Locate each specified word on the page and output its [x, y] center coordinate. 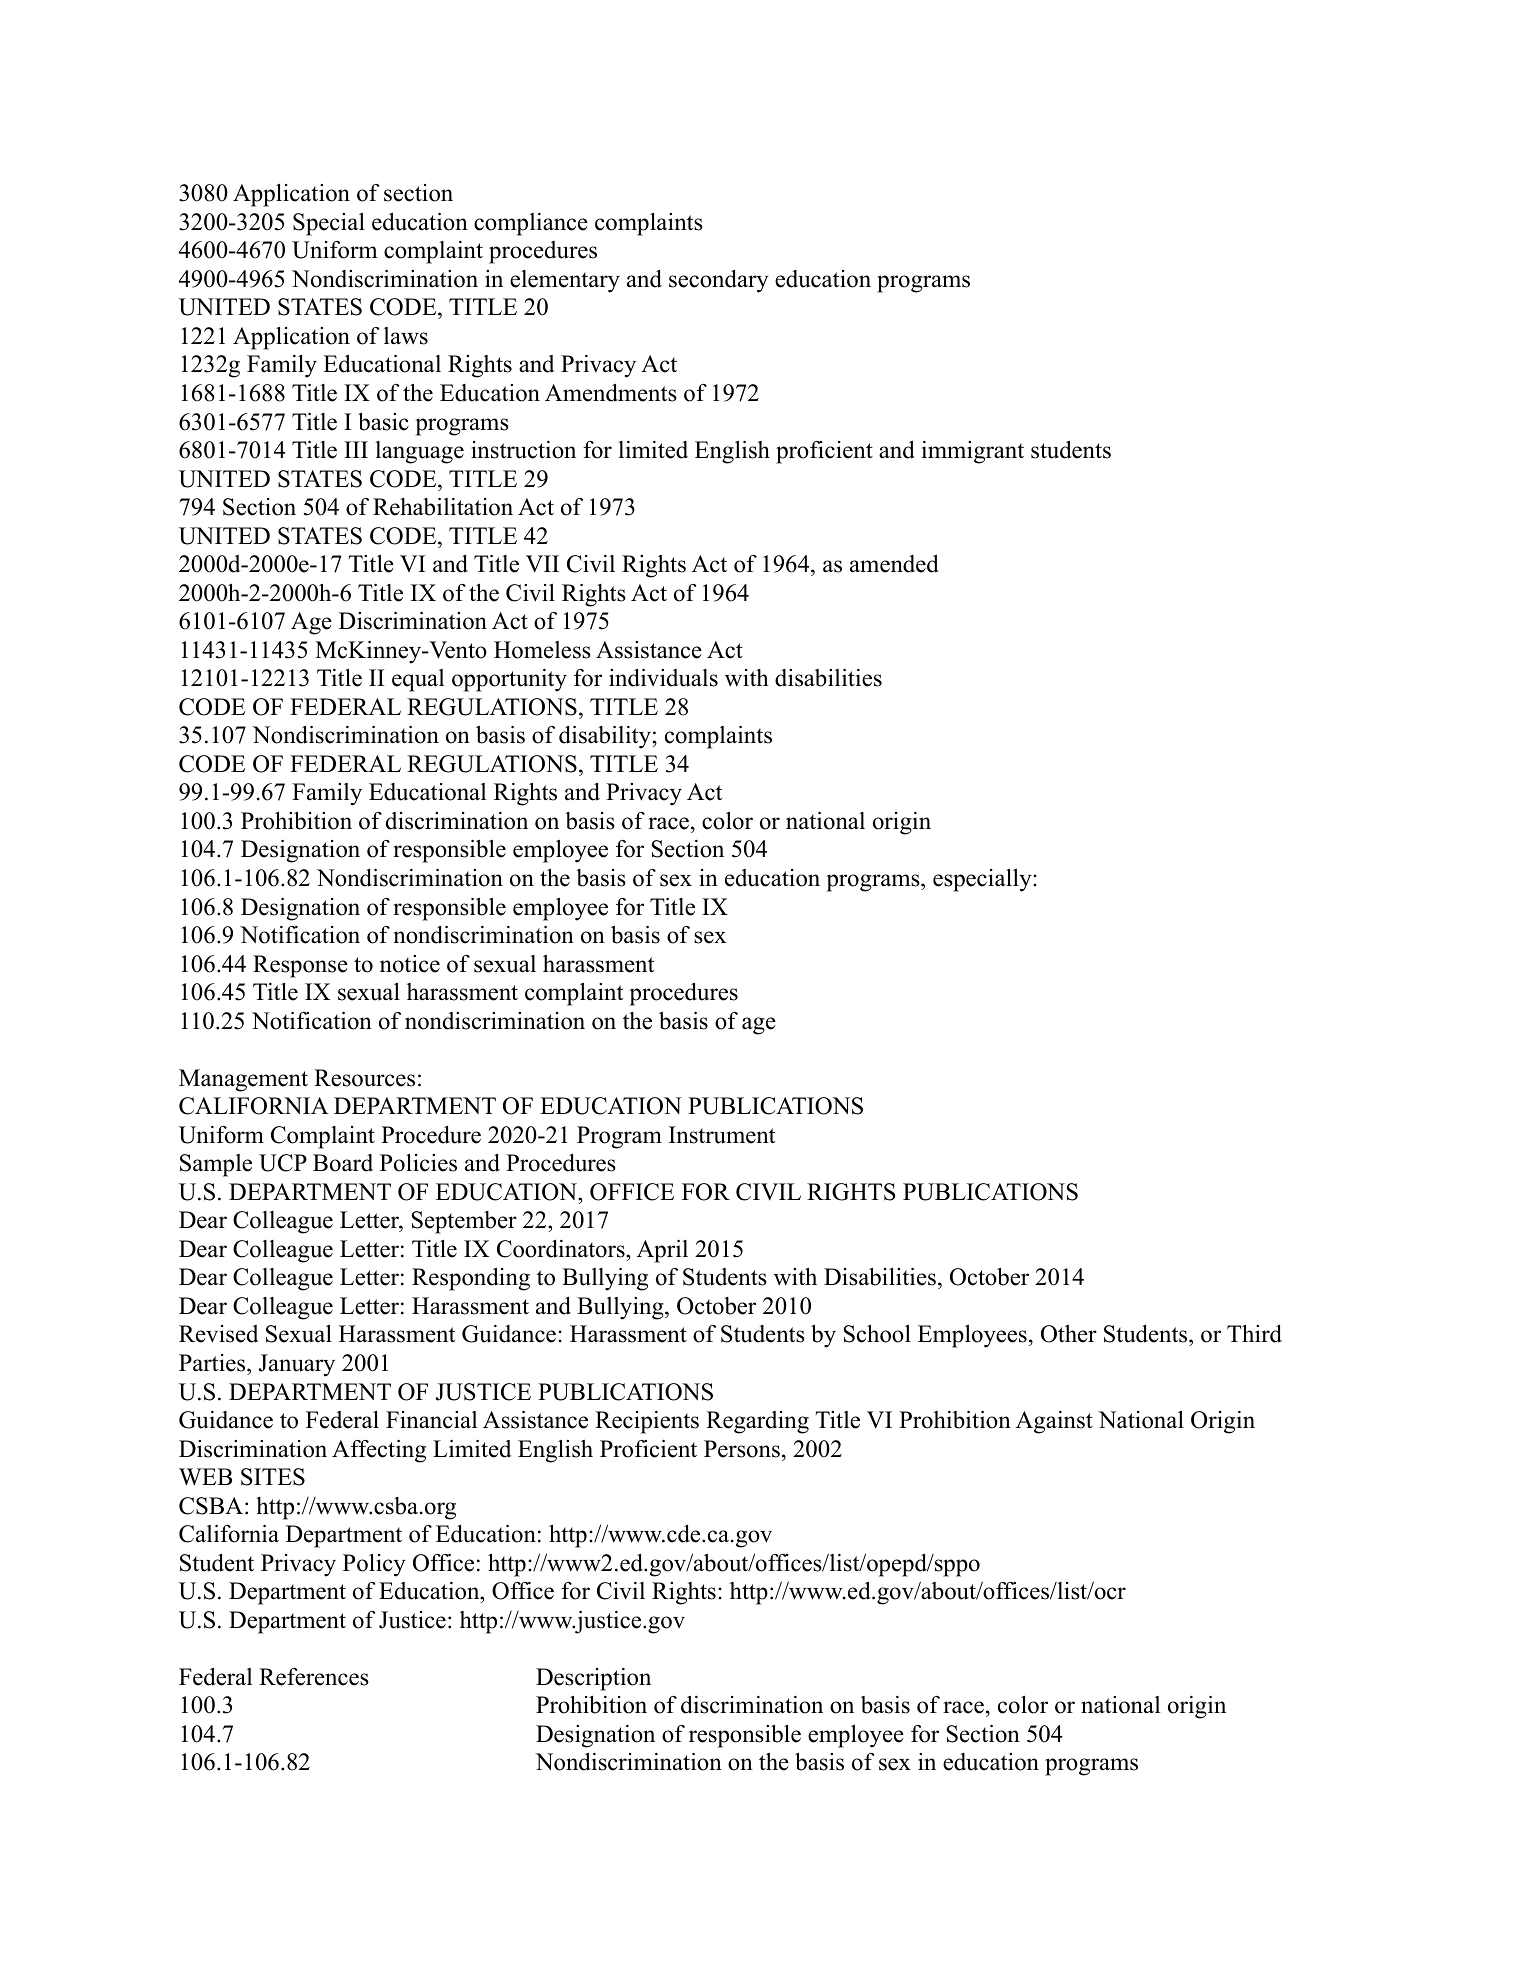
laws [406, 336]
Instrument [722, 1135]
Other [1069, 1334]
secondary [719, 281]
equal [418, 680]
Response [300, 966]
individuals [663, 678]
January [297, 1365]
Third [1254, 1334]
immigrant [973, 452]
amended [894, 564]
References [314, 1677]
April [662, 1251]
